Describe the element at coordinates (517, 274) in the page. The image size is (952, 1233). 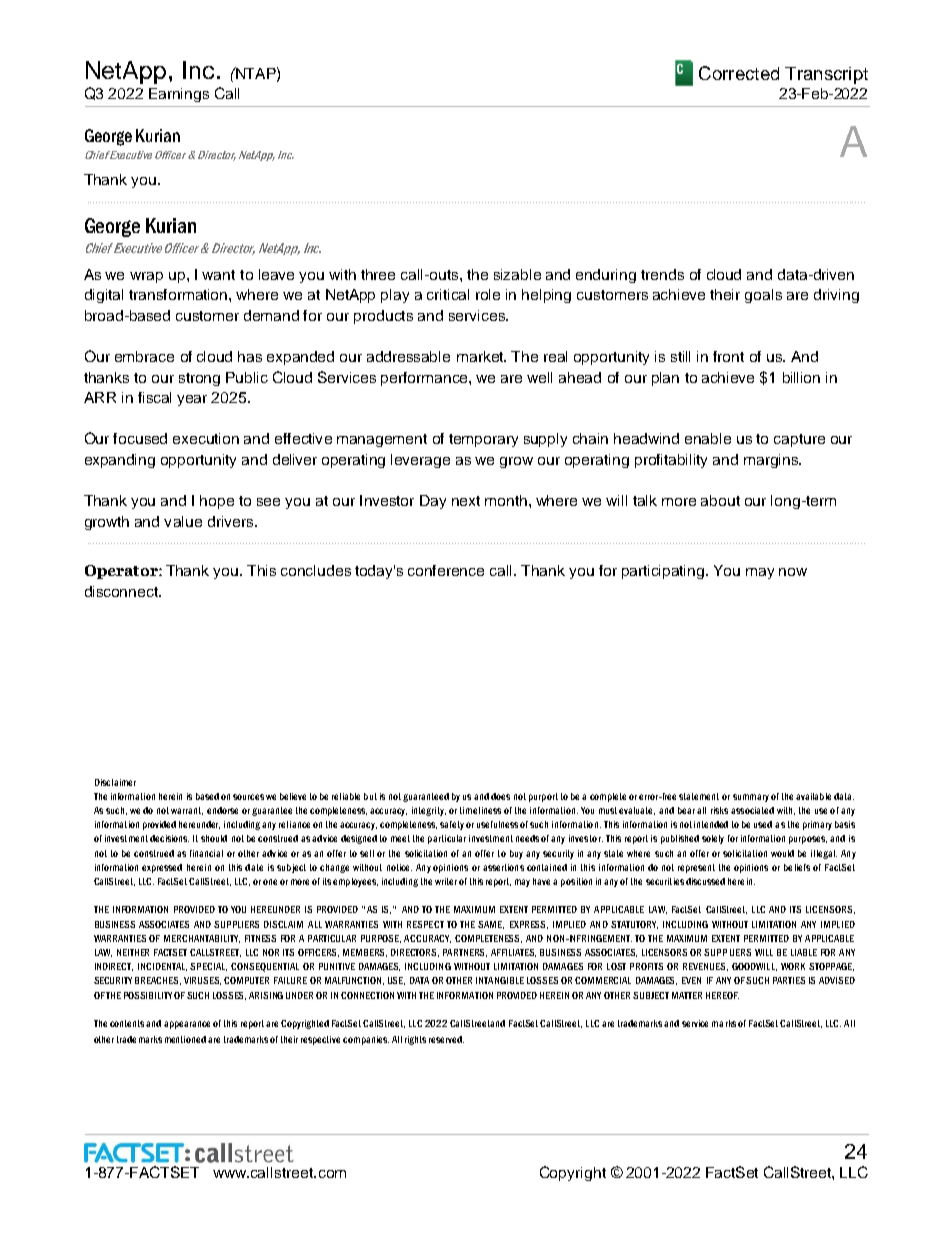
I see `sizable` at that location.
